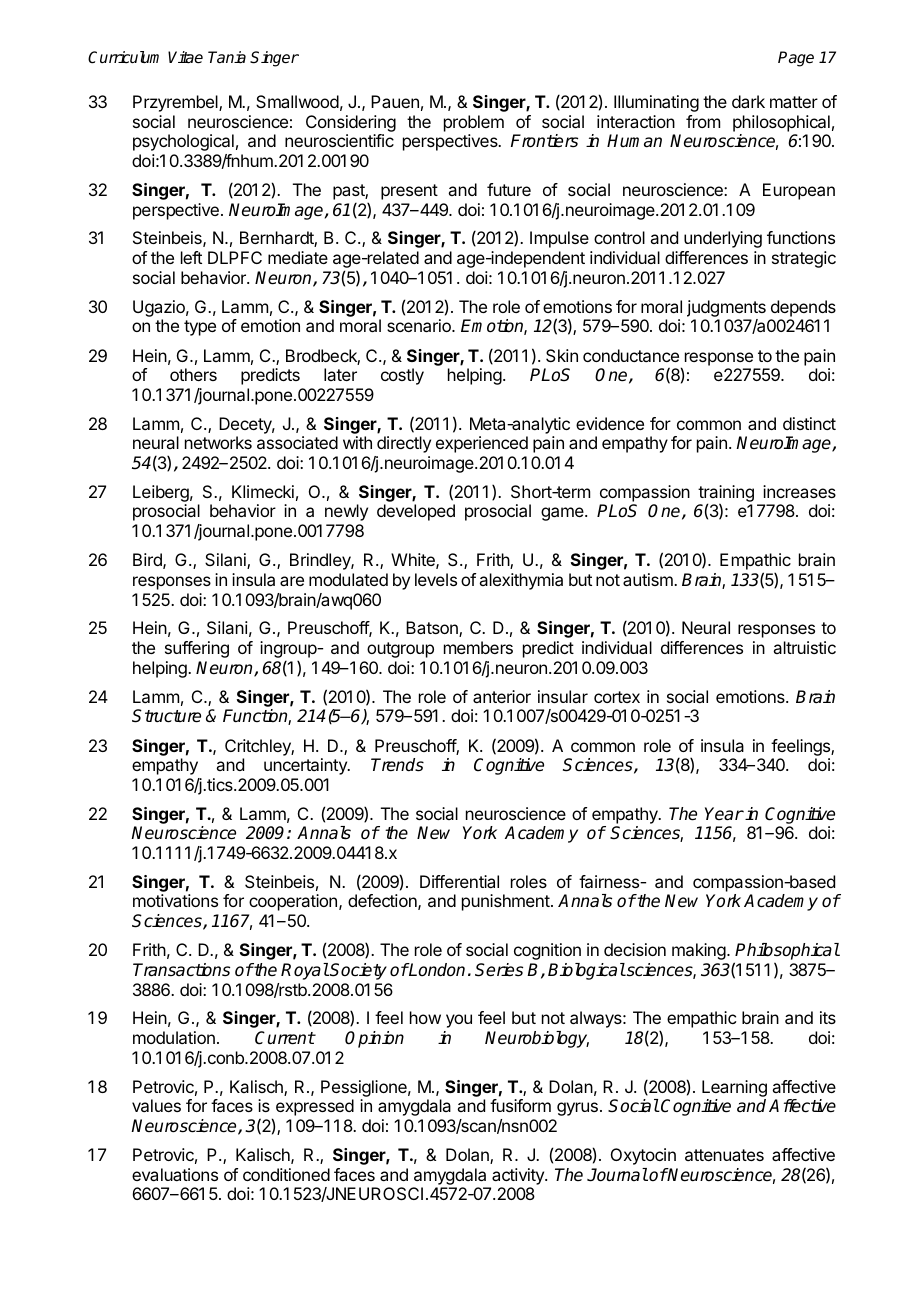 The image size is (924, 1308). Describe the element at coordinates (474, 123) in the screenshot. I see `problem` at that location.
